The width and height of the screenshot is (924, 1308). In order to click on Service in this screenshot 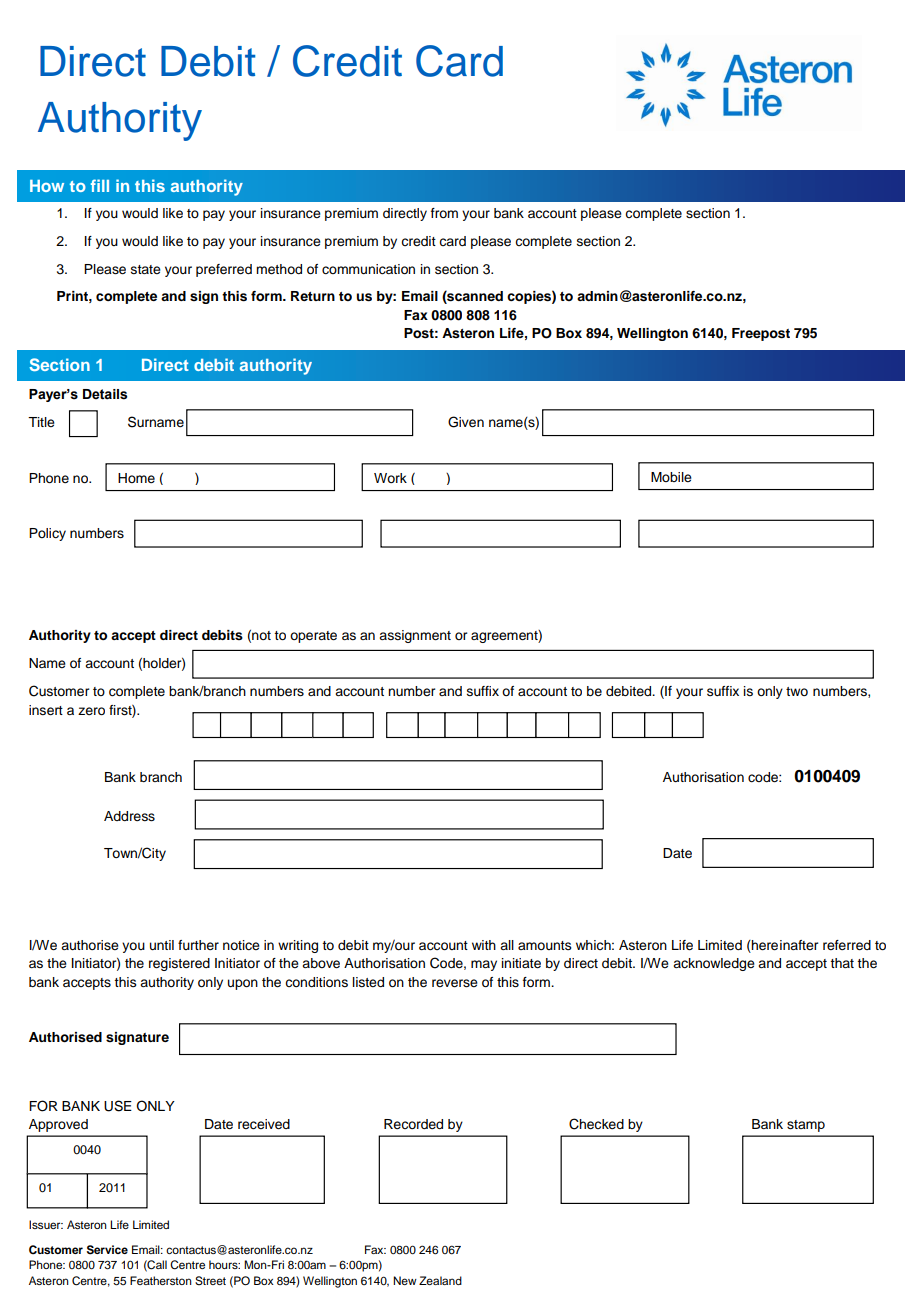, I will do `click(107, 1250)`.
